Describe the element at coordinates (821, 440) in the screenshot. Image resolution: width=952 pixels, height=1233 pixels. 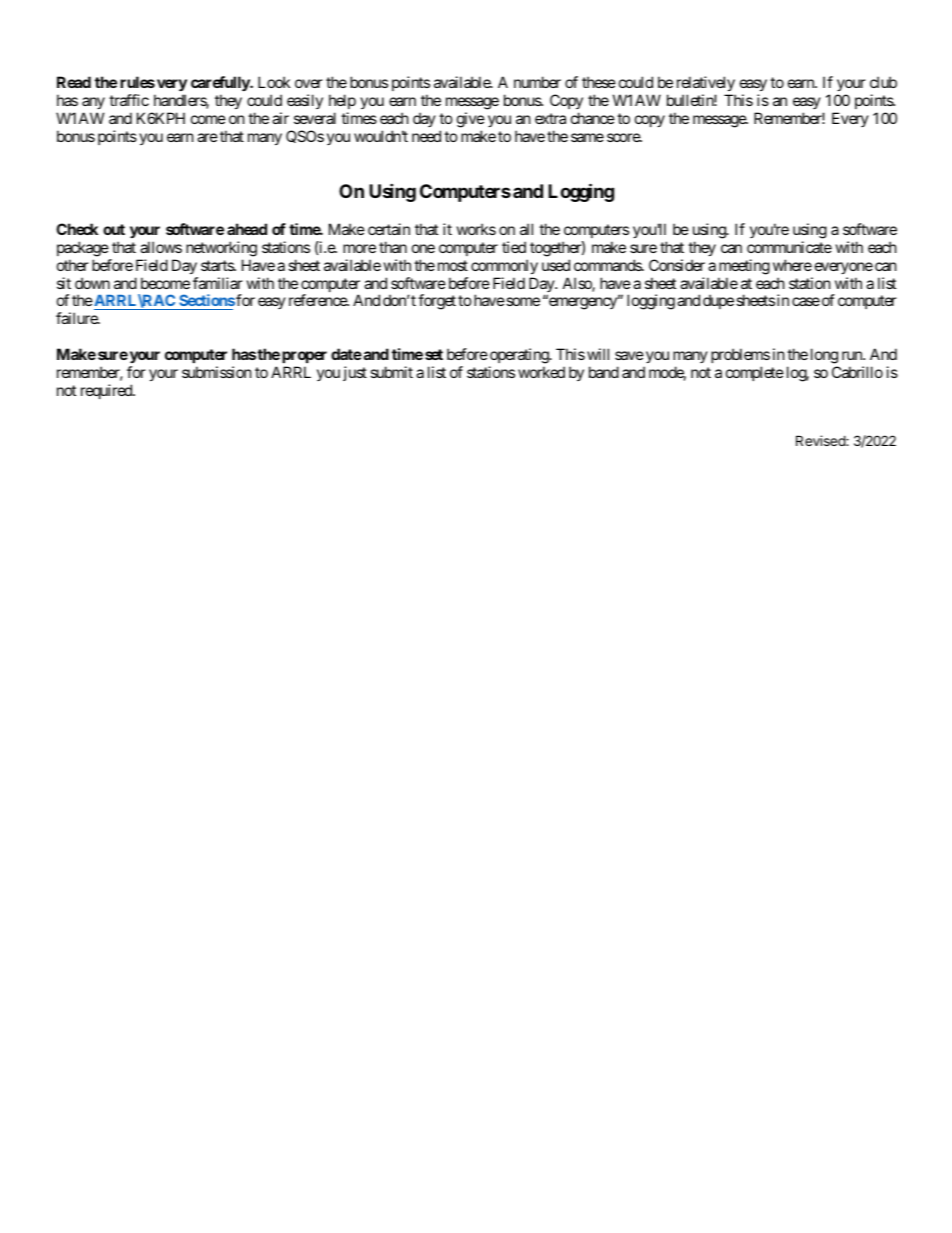
I see `Revised` at that location.
